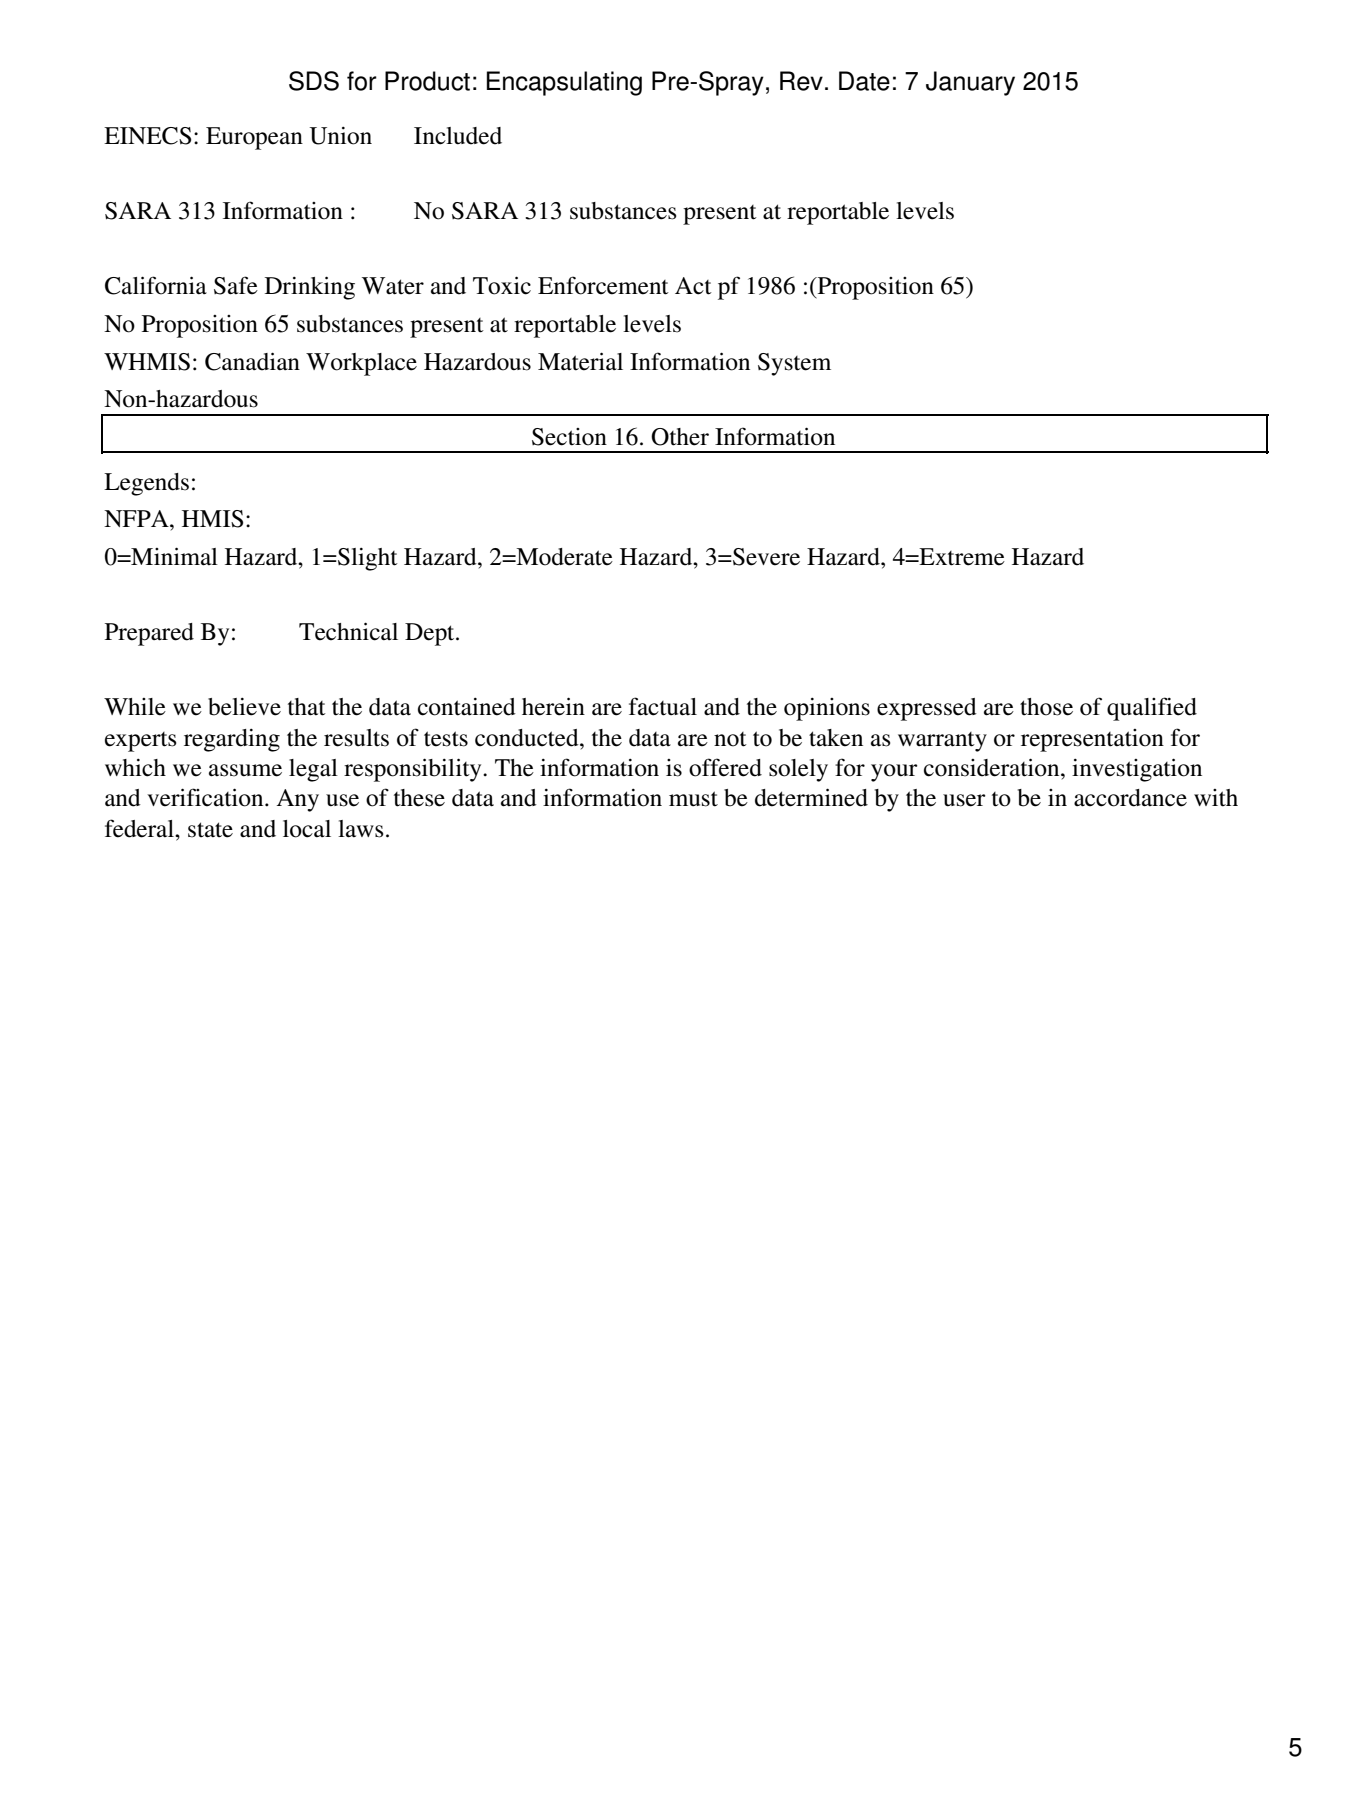 This screenshot has height=1820, width=1367. I want to click on Technical, so click(348, 631).
